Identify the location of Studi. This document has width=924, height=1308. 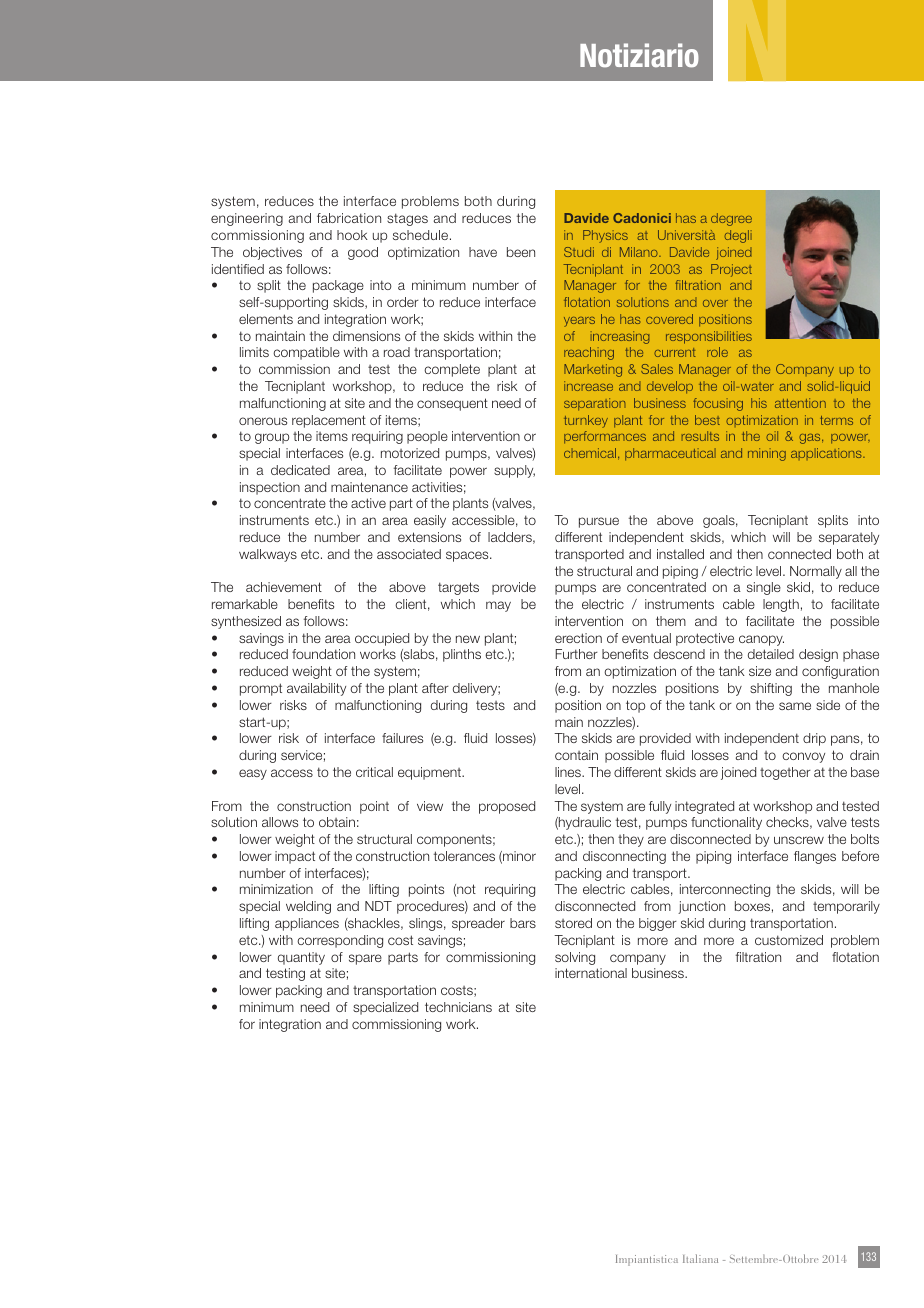
(579, 252).
